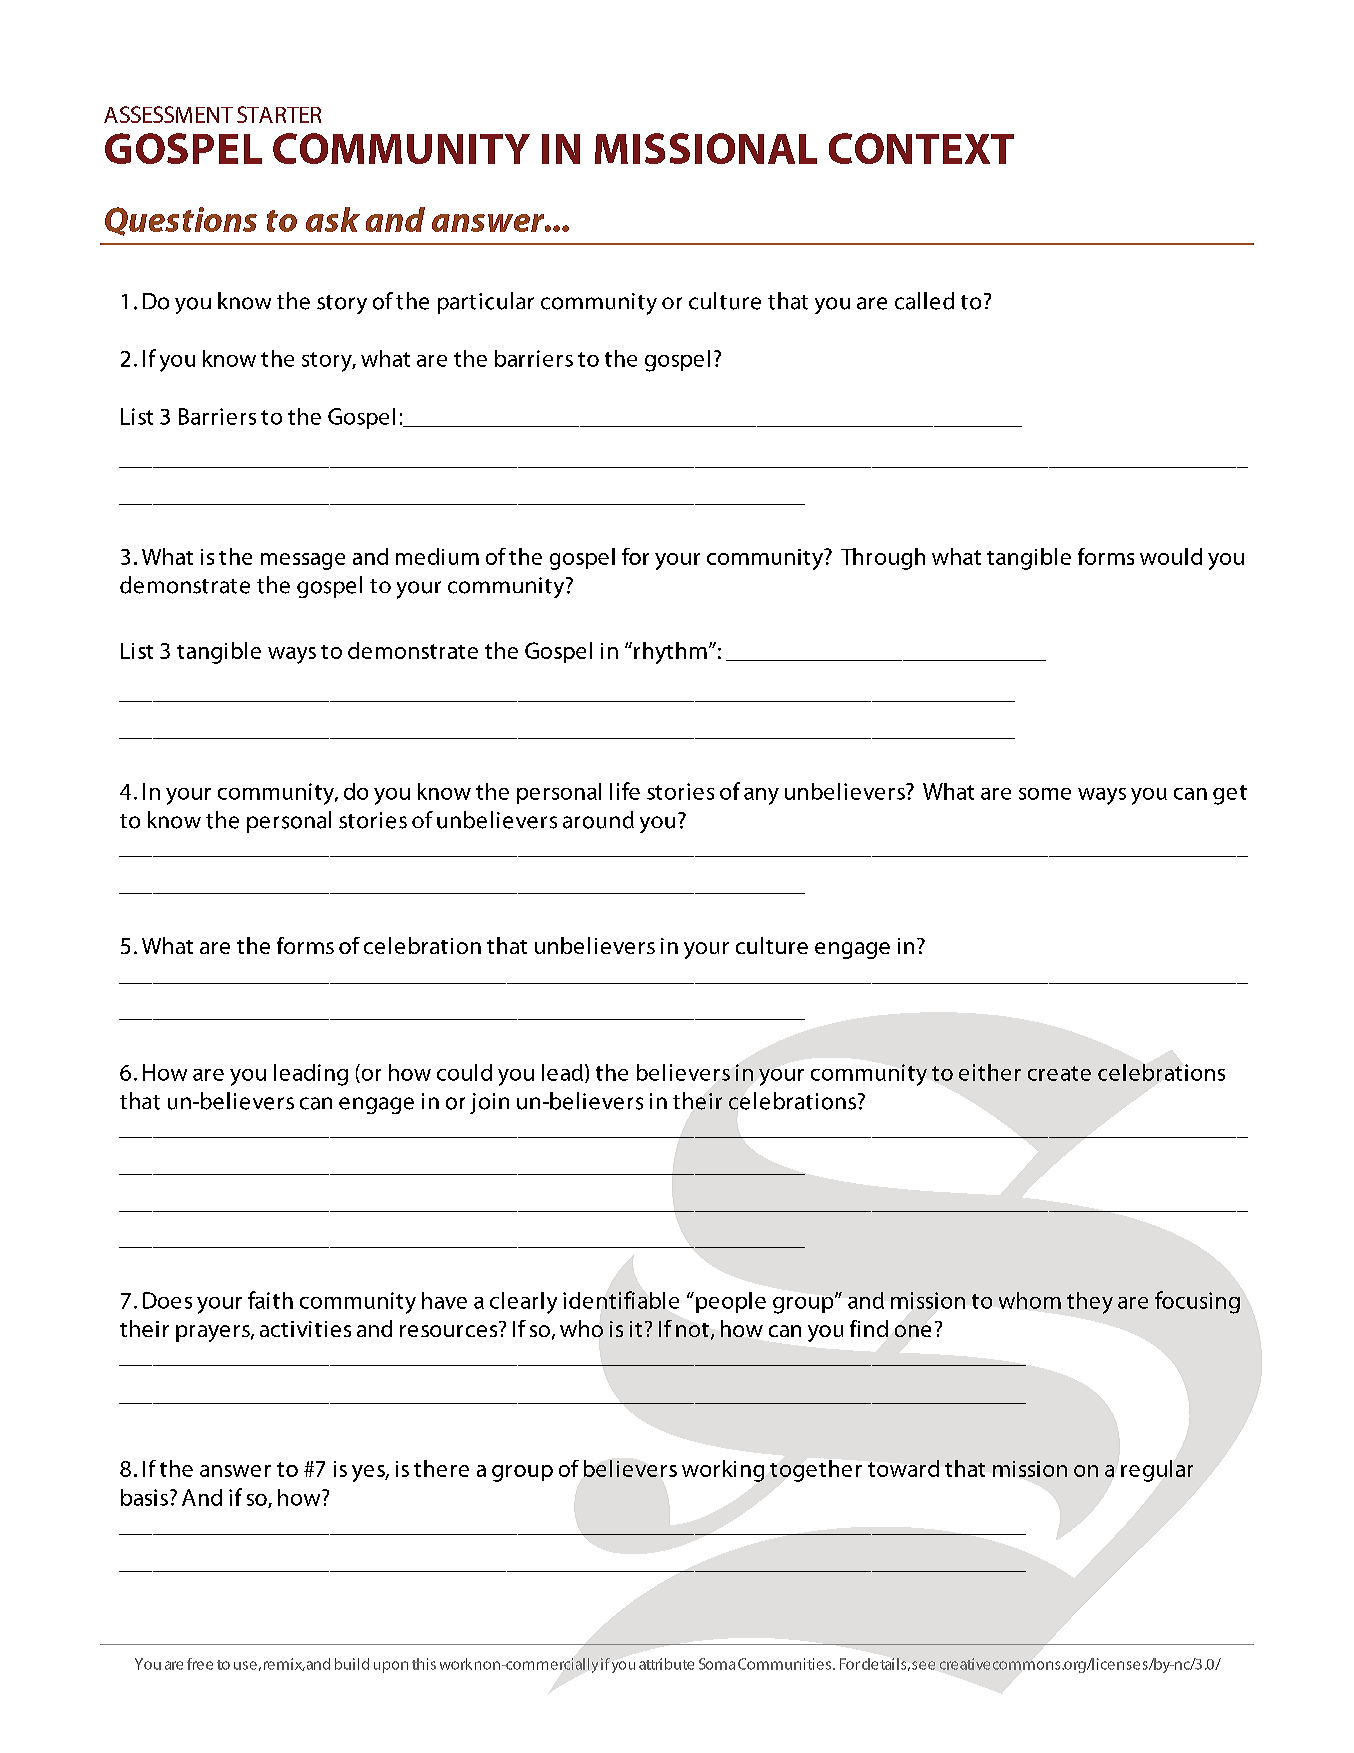 The height and width of the page is (1753, 1354). Describe the element at coordinates (666, 1664) in the page. I see `attribute` at that location.
